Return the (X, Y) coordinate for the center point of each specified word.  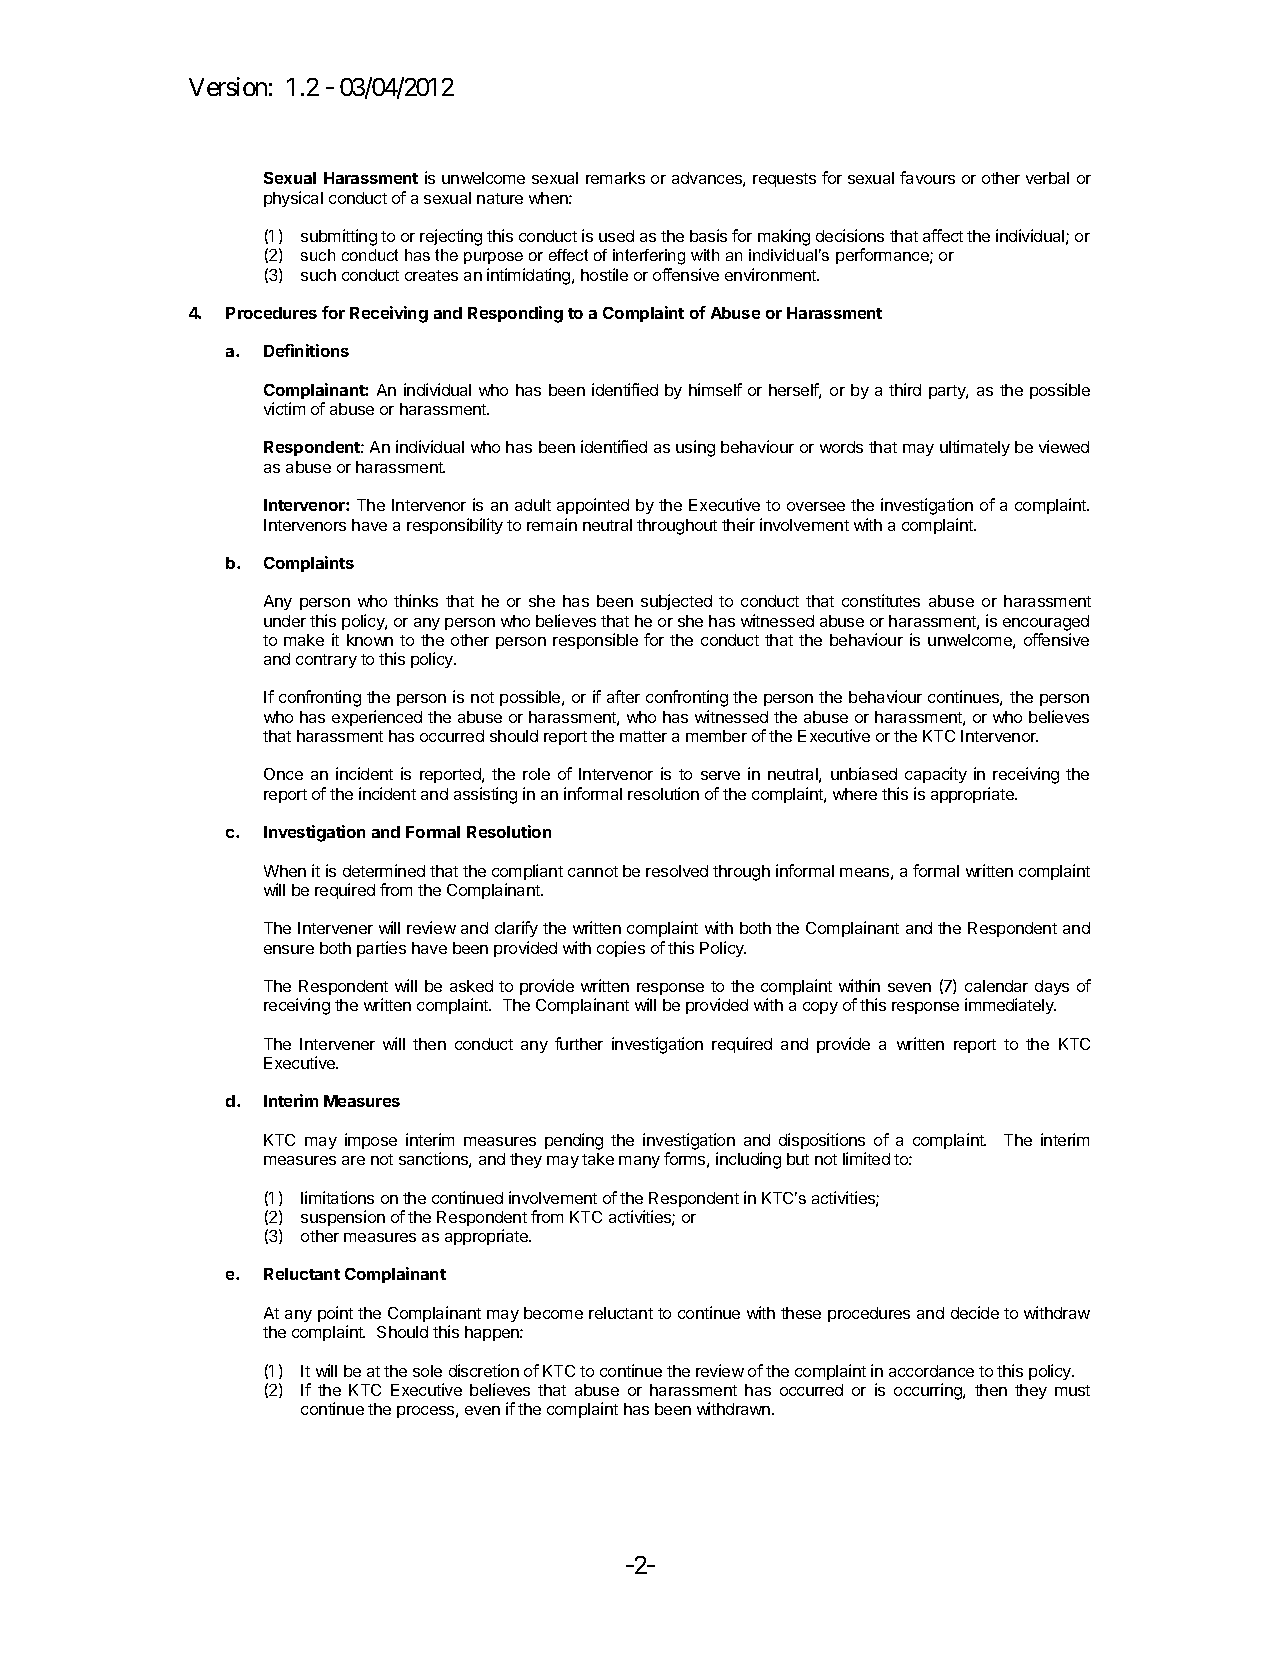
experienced (377, 718)
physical (293, 199)
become (553, 1313)
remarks (615, 178)
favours (927, 177)
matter (643, 736)
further (579, 1043)
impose (371, 1141)
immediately (1010, 1006)
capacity (936, 775)
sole (427, 1371)
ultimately (975, 448)
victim (284, 408)
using (695, 448)
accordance (931, 1371)
